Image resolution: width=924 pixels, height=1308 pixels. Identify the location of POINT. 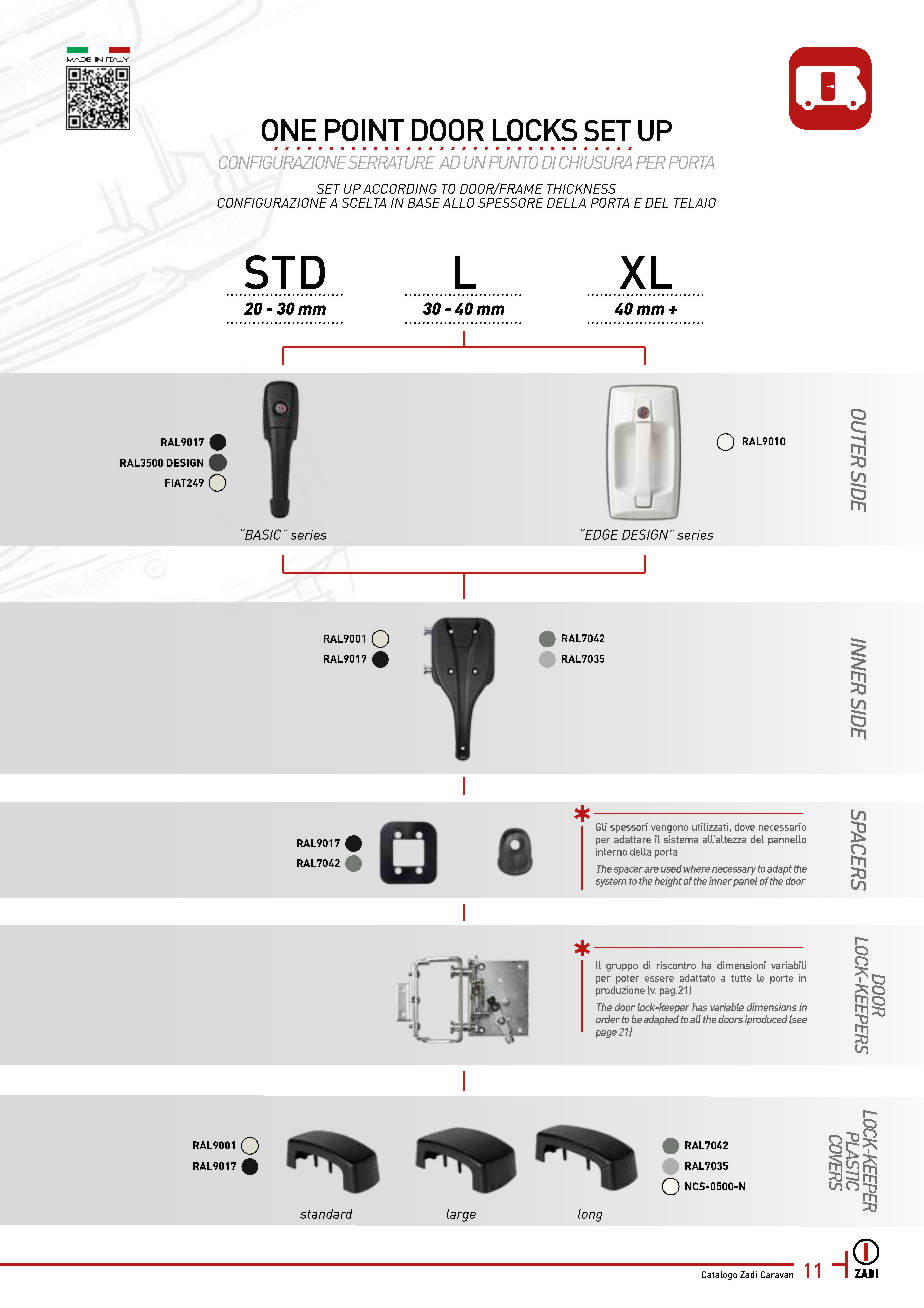
(364, 130).
